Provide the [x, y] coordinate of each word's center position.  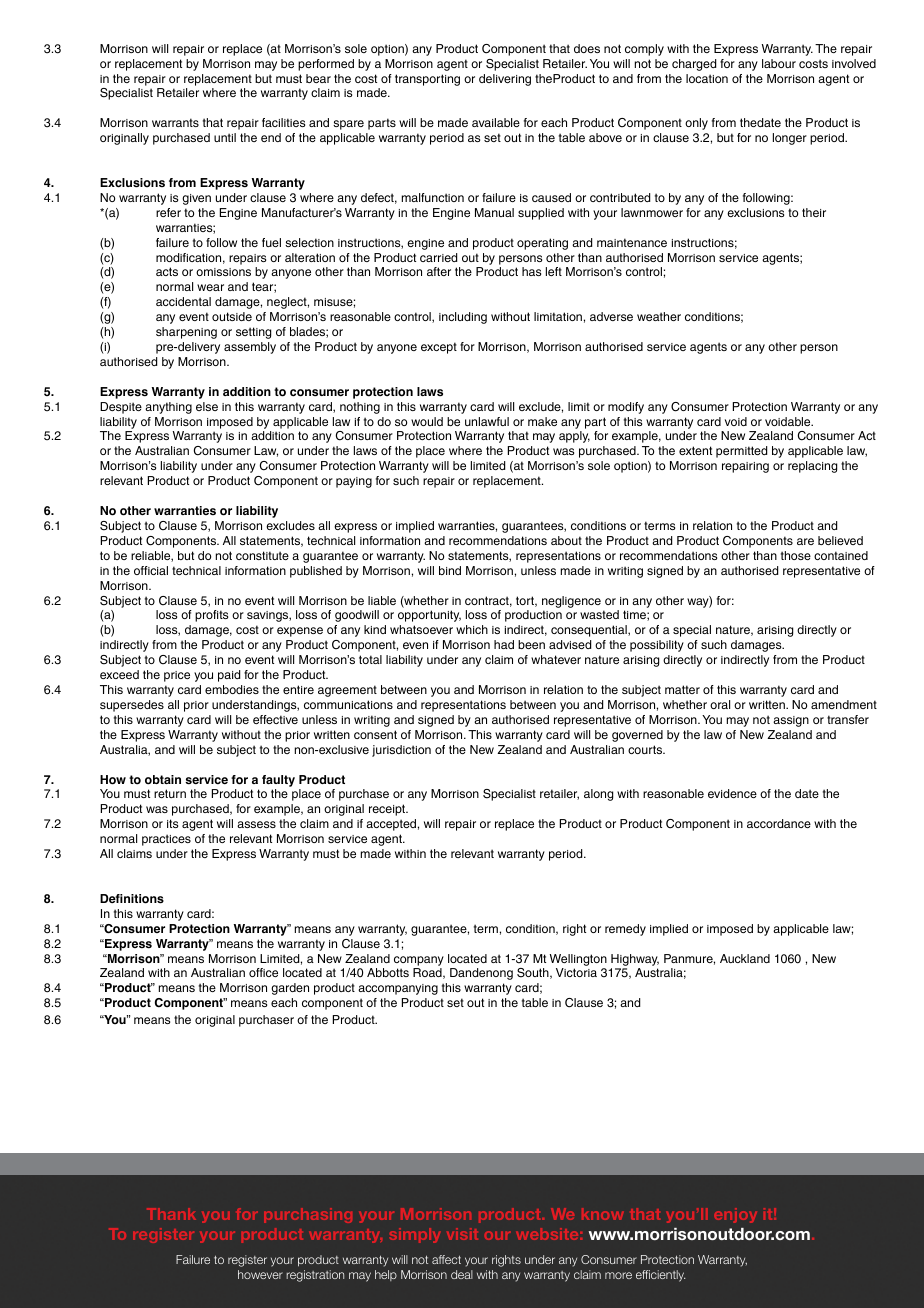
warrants [175, 122]
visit [462, 1234]
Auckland [745, 958]
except [439, 348]
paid [229, 676]
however [260, 1274]
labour [779, 63]
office [263, 972]
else [207, 406]
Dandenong [481, 974]
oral [720, 704]
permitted [741, 452]
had [504, 644]
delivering [505, 80]
